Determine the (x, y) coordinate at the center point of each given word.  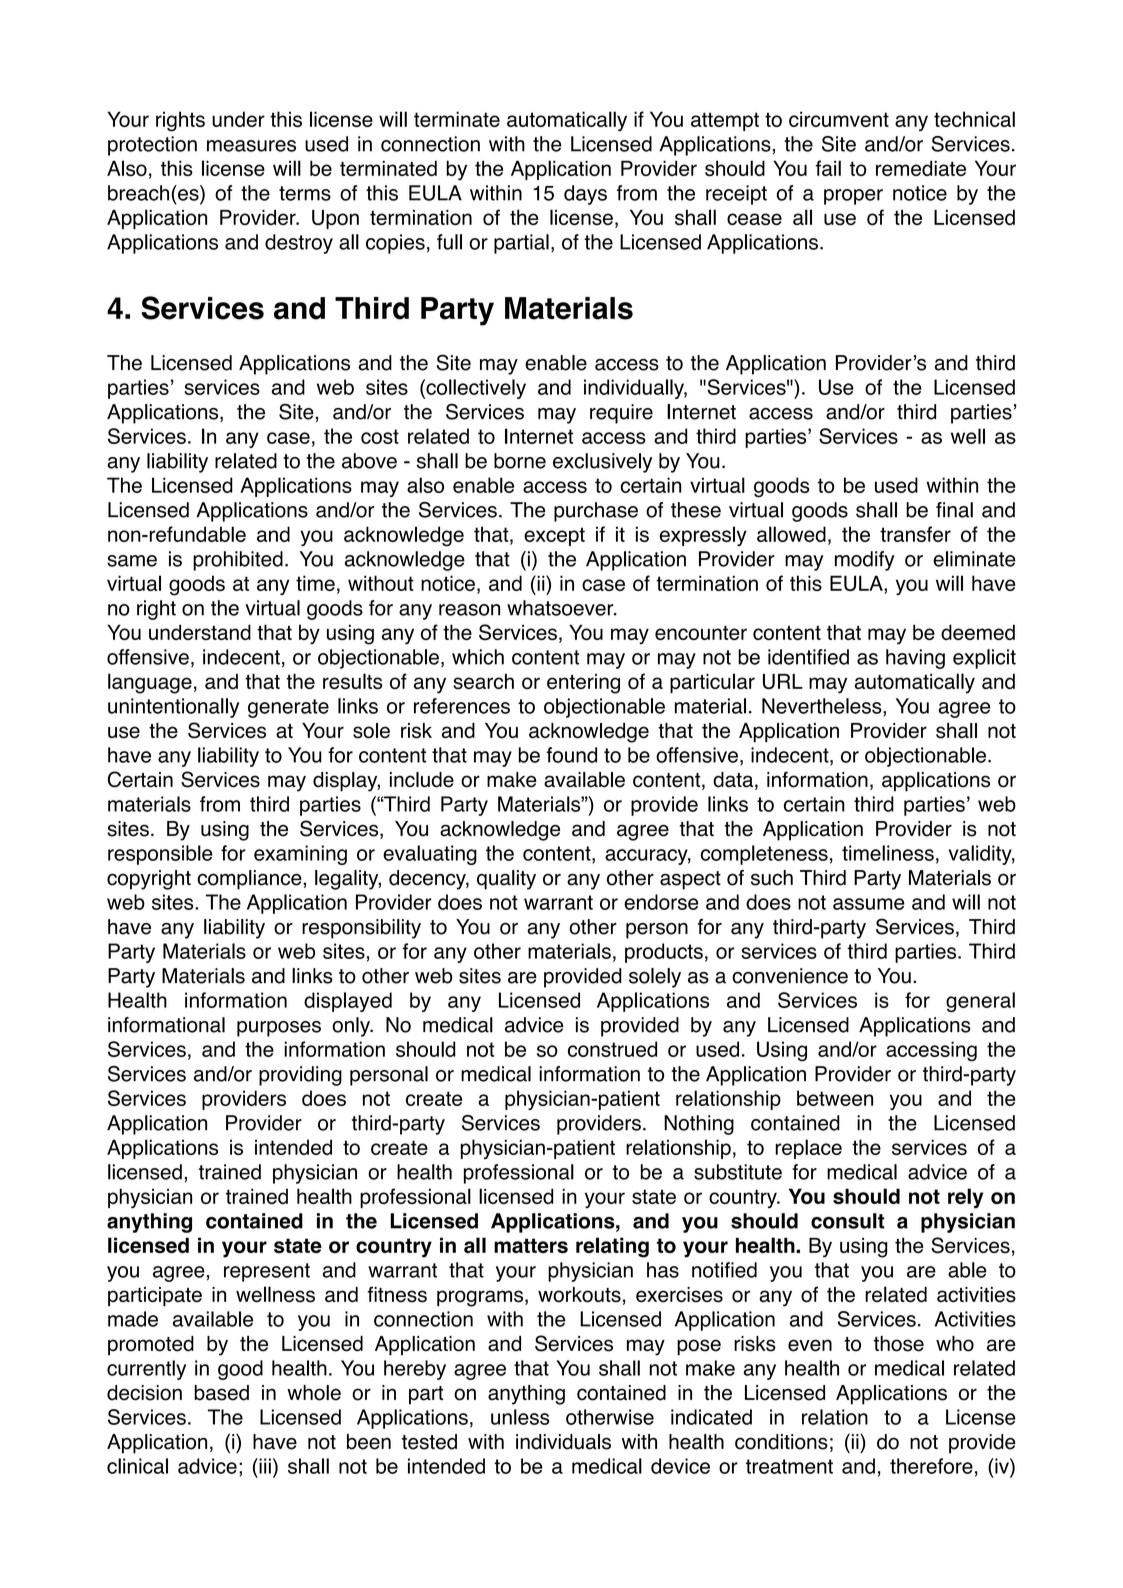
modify (865, 561)
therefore (931, 1466)
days (585, 195)
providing (300, 1076)
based (221, 1393)
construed (612, 1049)
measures (251, 146)
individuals (563, 1442)
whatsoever (561, 608)
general (980, 1002)
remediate (921, 168)
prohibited (238, 561)
